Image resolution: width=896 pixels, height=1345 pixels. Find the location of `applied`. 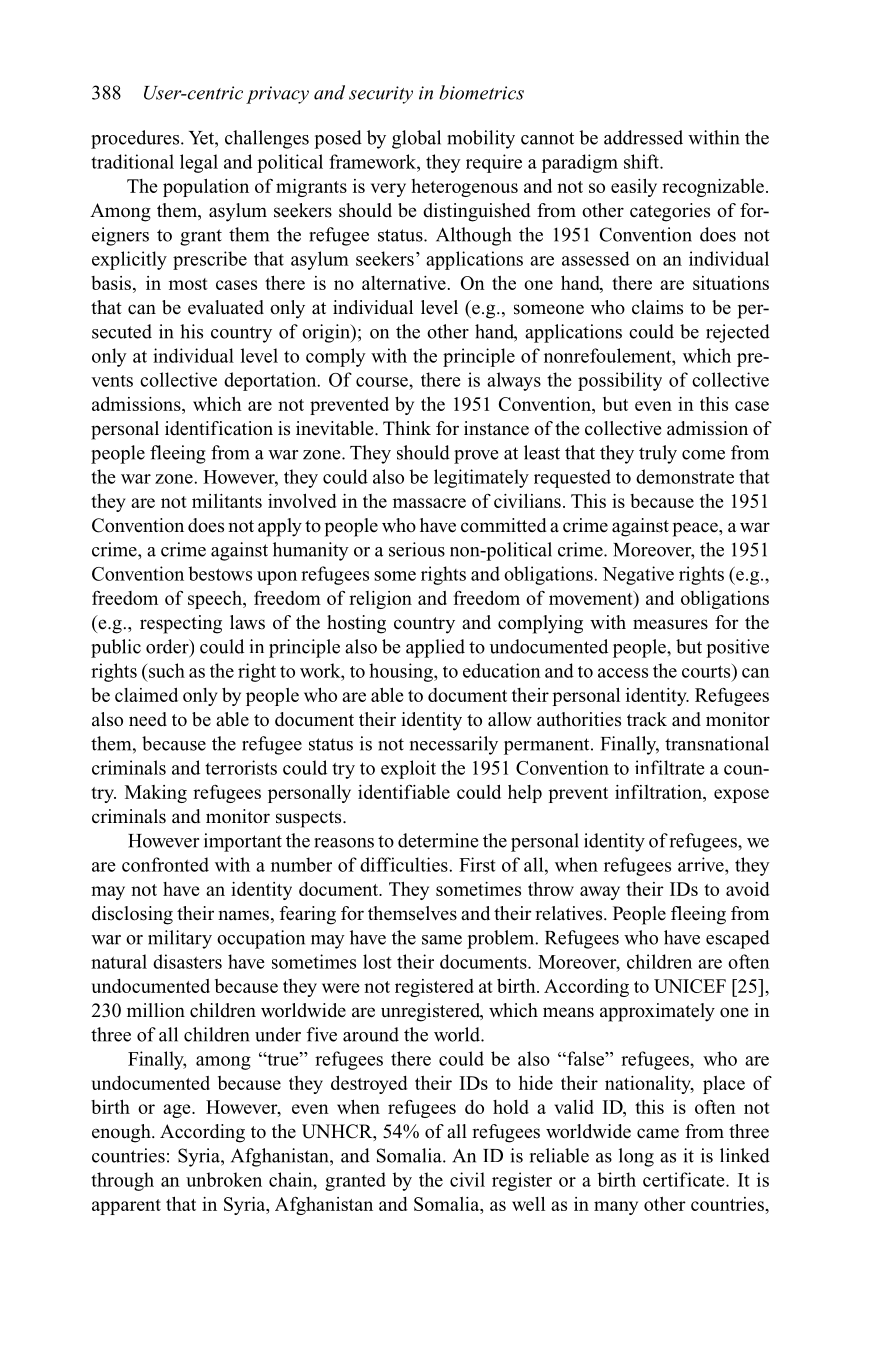

applied is located at coordinates (435, 648).
